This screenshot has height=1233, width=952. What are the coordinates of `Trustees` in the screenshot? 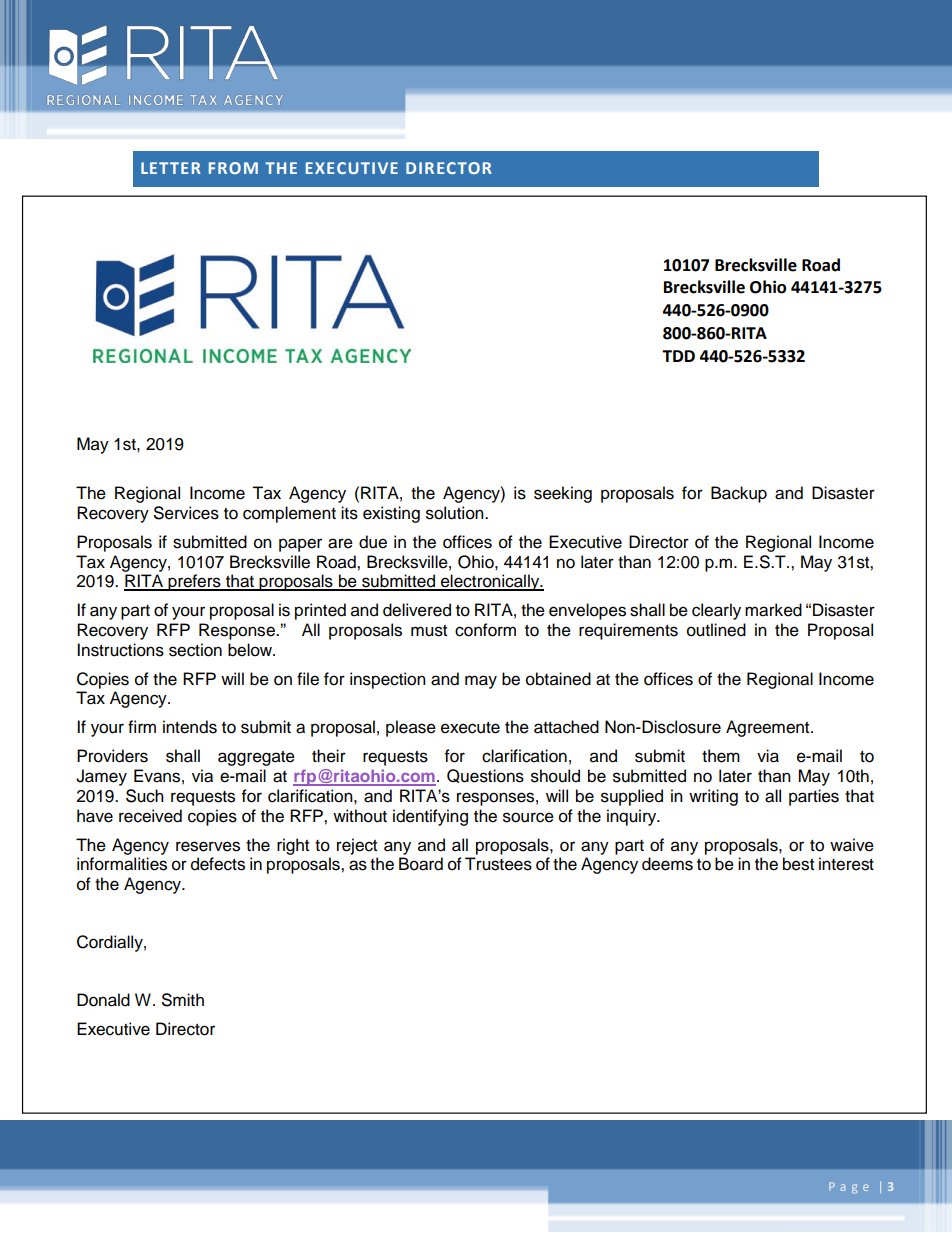 It's located at (498, 864).
